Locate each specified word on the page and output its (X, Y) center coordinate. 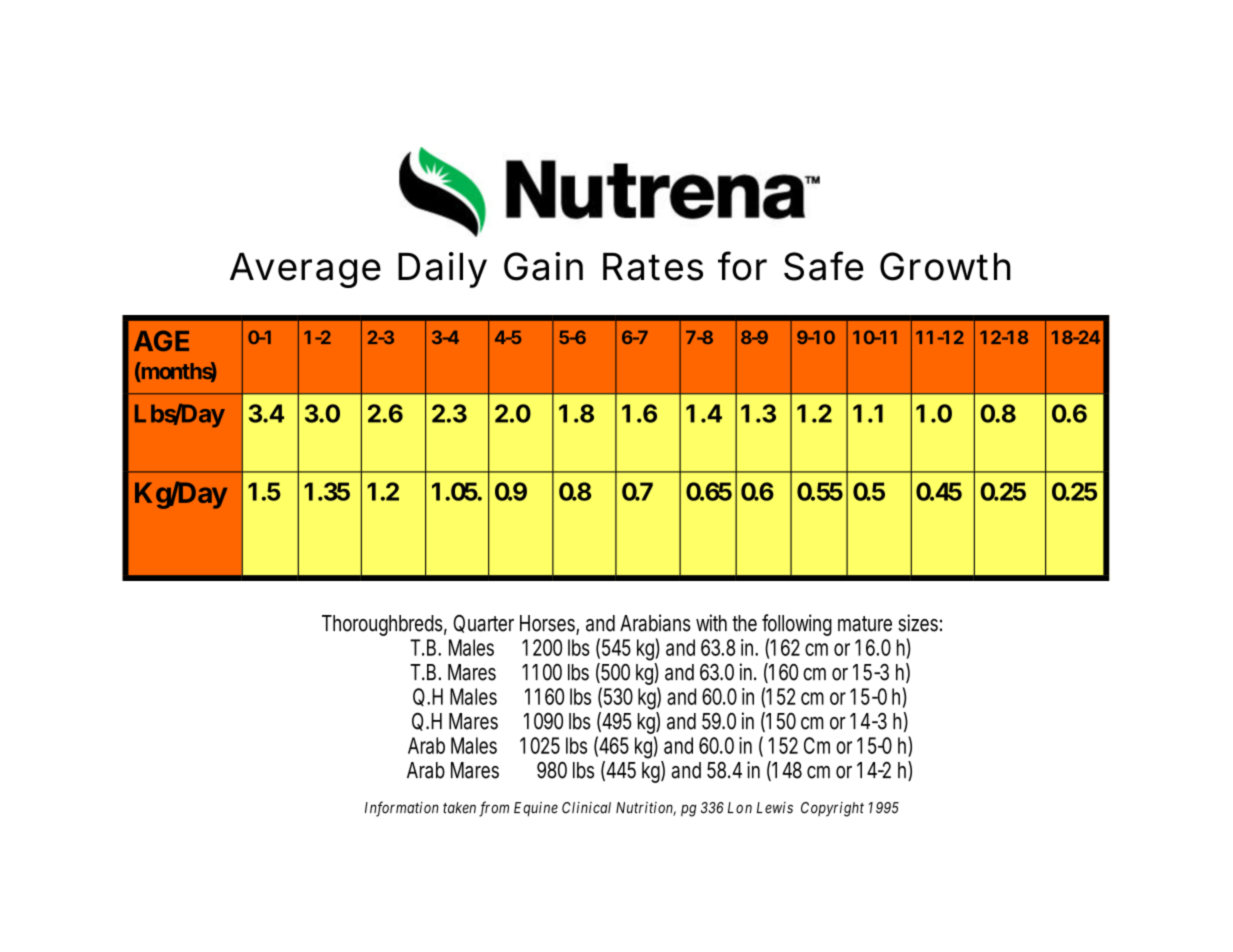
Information (402, 809)
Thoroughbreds (384, 625)
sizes (920, 623)
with (711, 622)
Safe (824, 266)
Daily (442, 270)
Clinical (586, 808)
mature (865, 624)
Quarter (483, 624)
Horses (549, 624)
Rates (653, 267)
